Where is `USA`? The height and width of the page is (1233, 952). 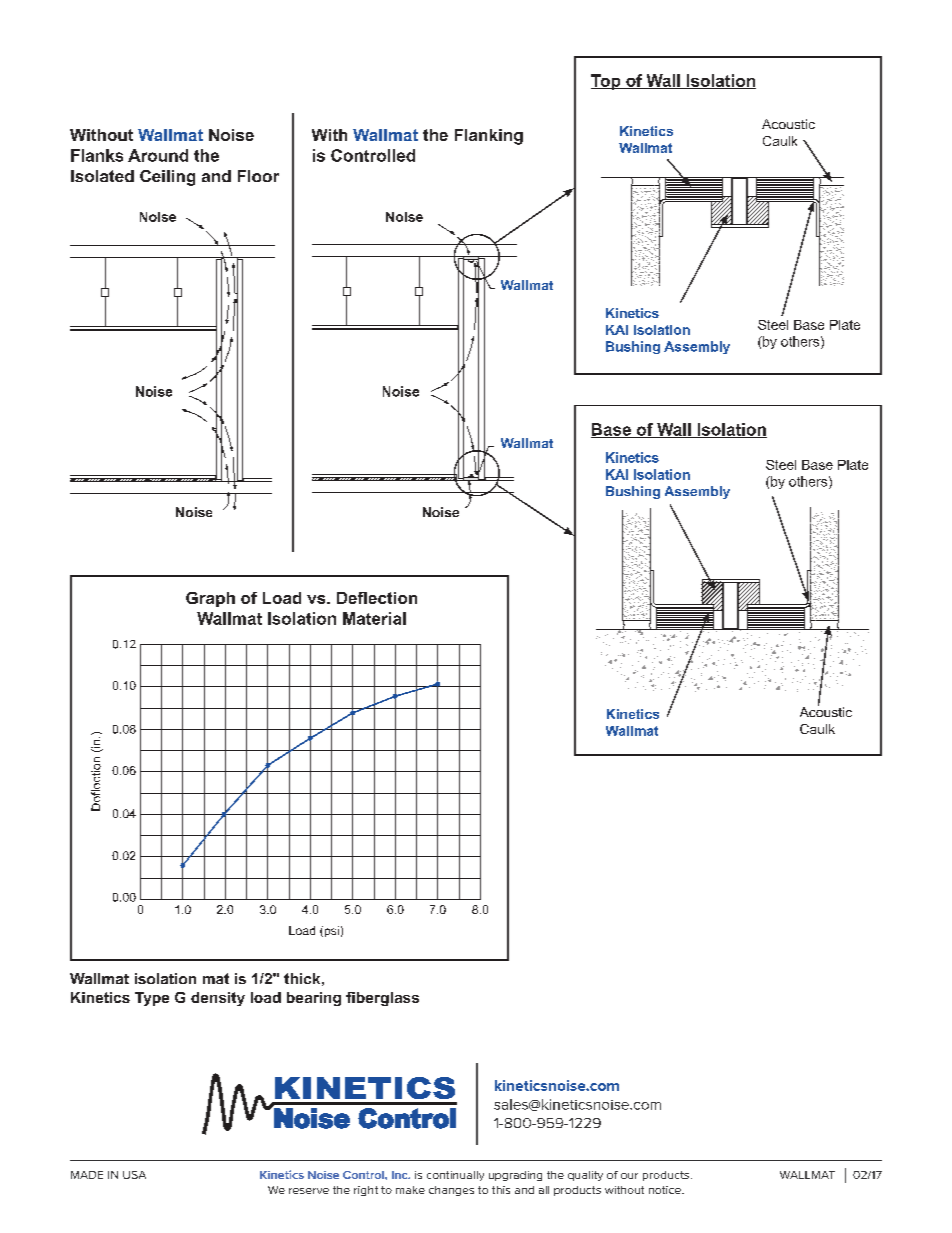 USA is located at coordinates (134, 1175).
